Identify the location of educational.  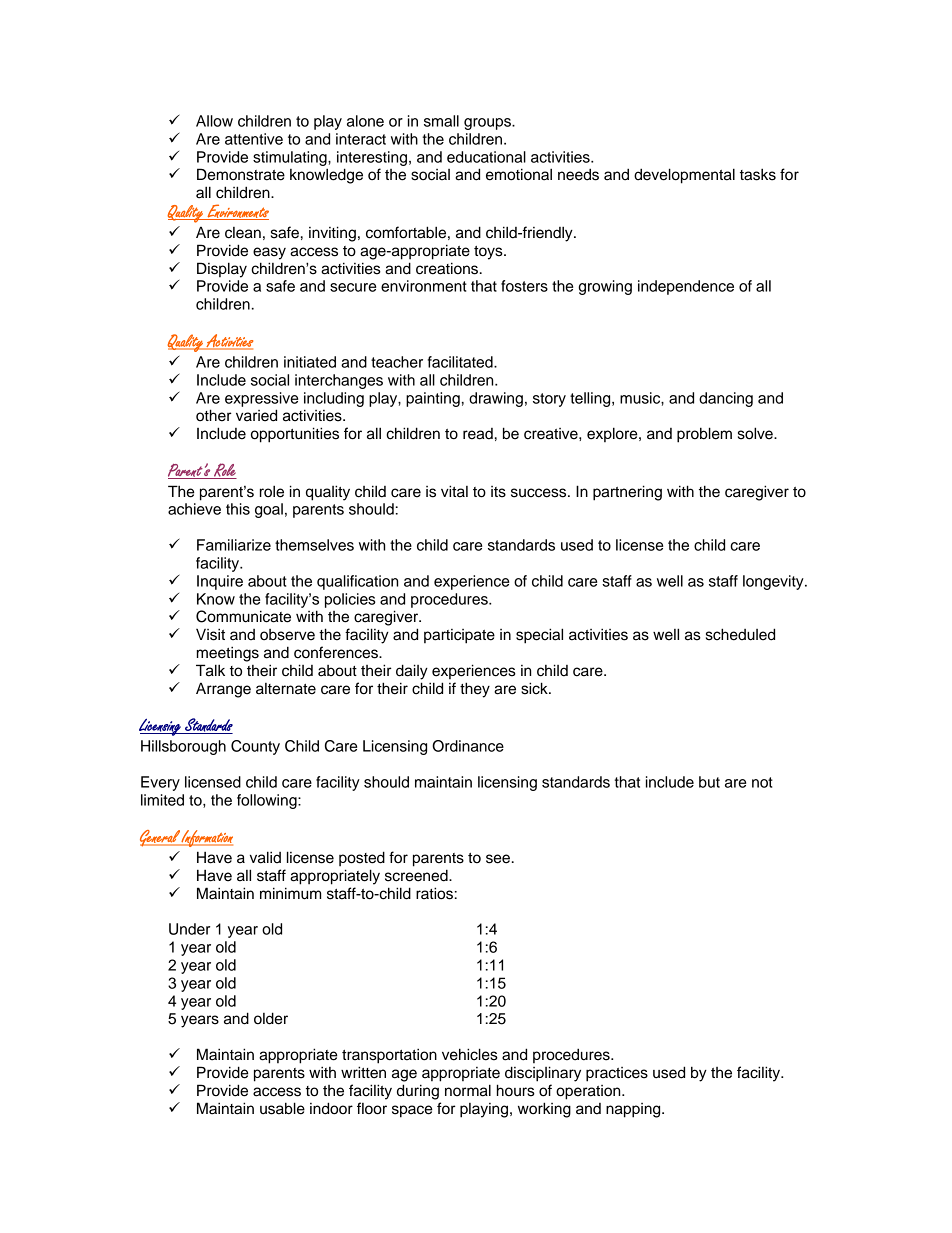
(486, 157).
